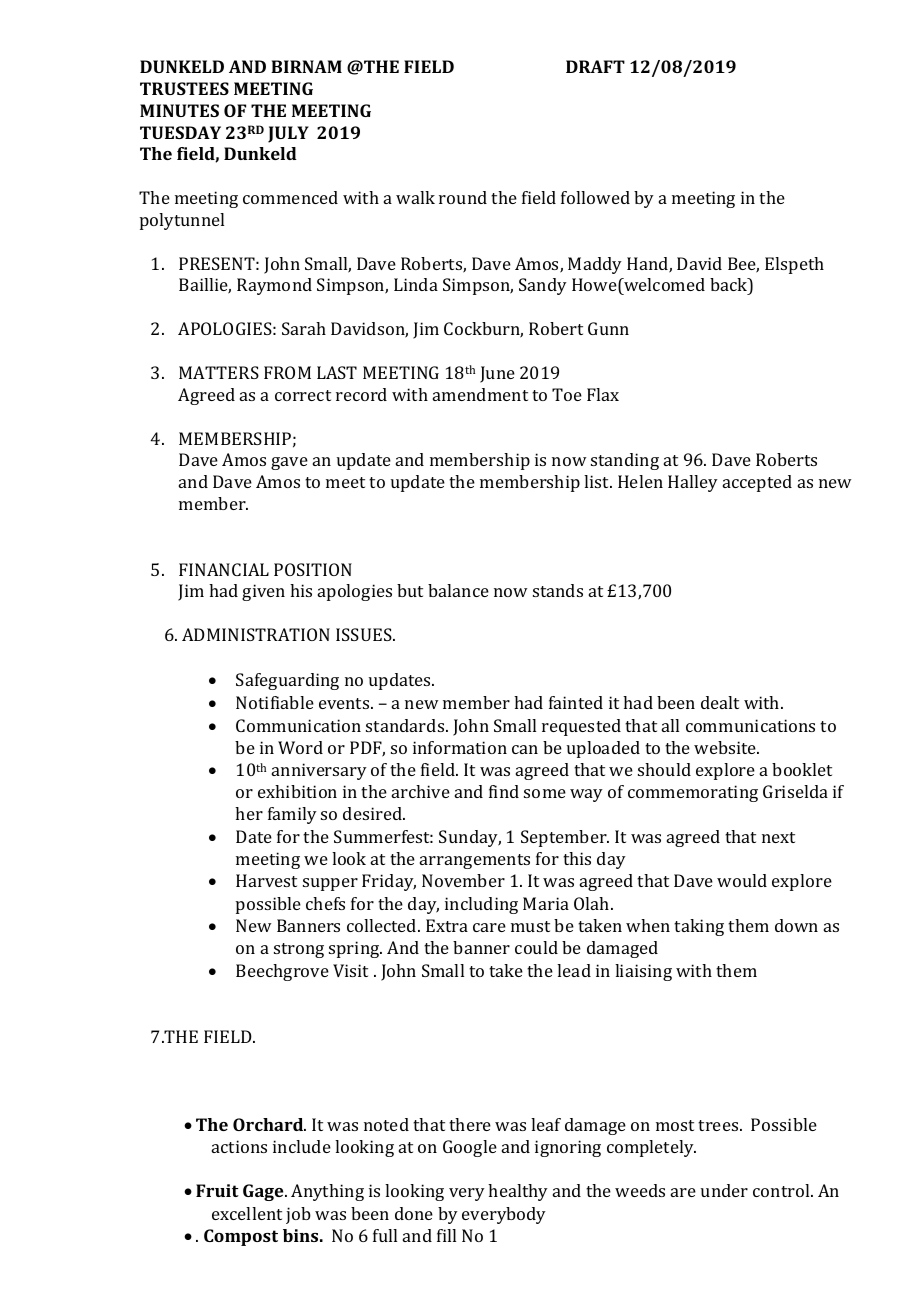 Image resolution: width=924 pixels, height=1307 pixels. I want to click on would, so click(742, 880).
